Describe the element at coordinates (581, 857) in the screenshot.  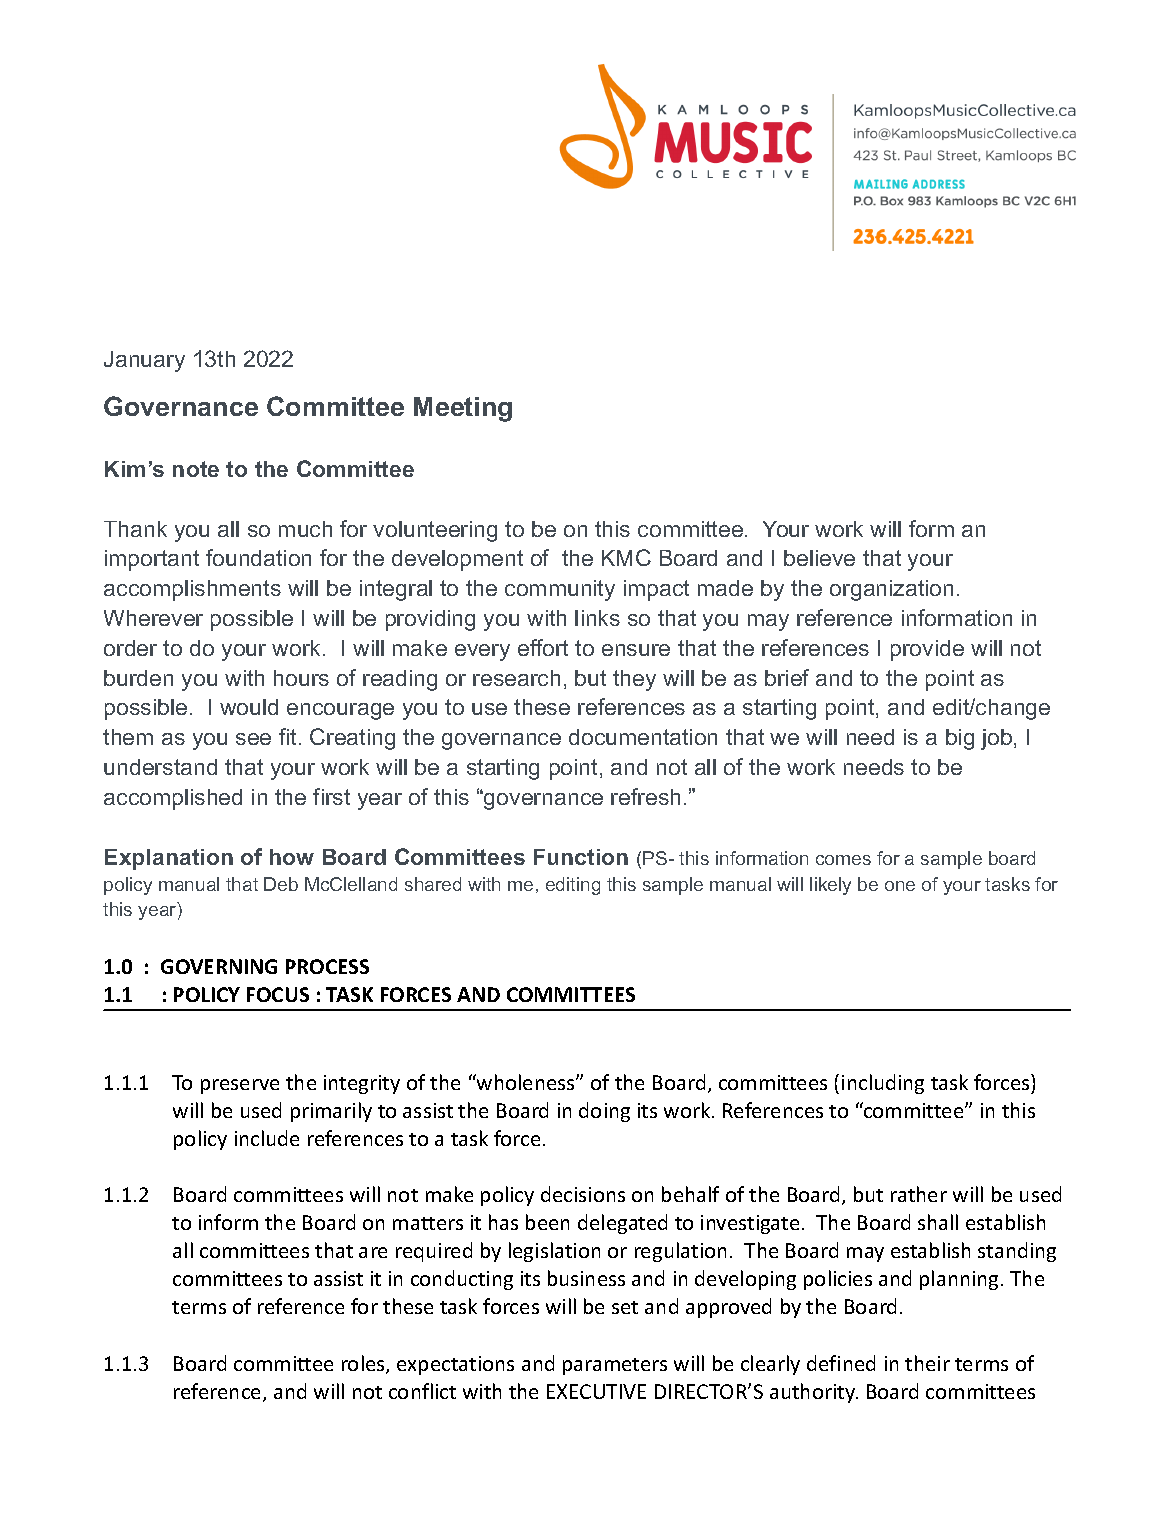
I see `Function` at that location.
